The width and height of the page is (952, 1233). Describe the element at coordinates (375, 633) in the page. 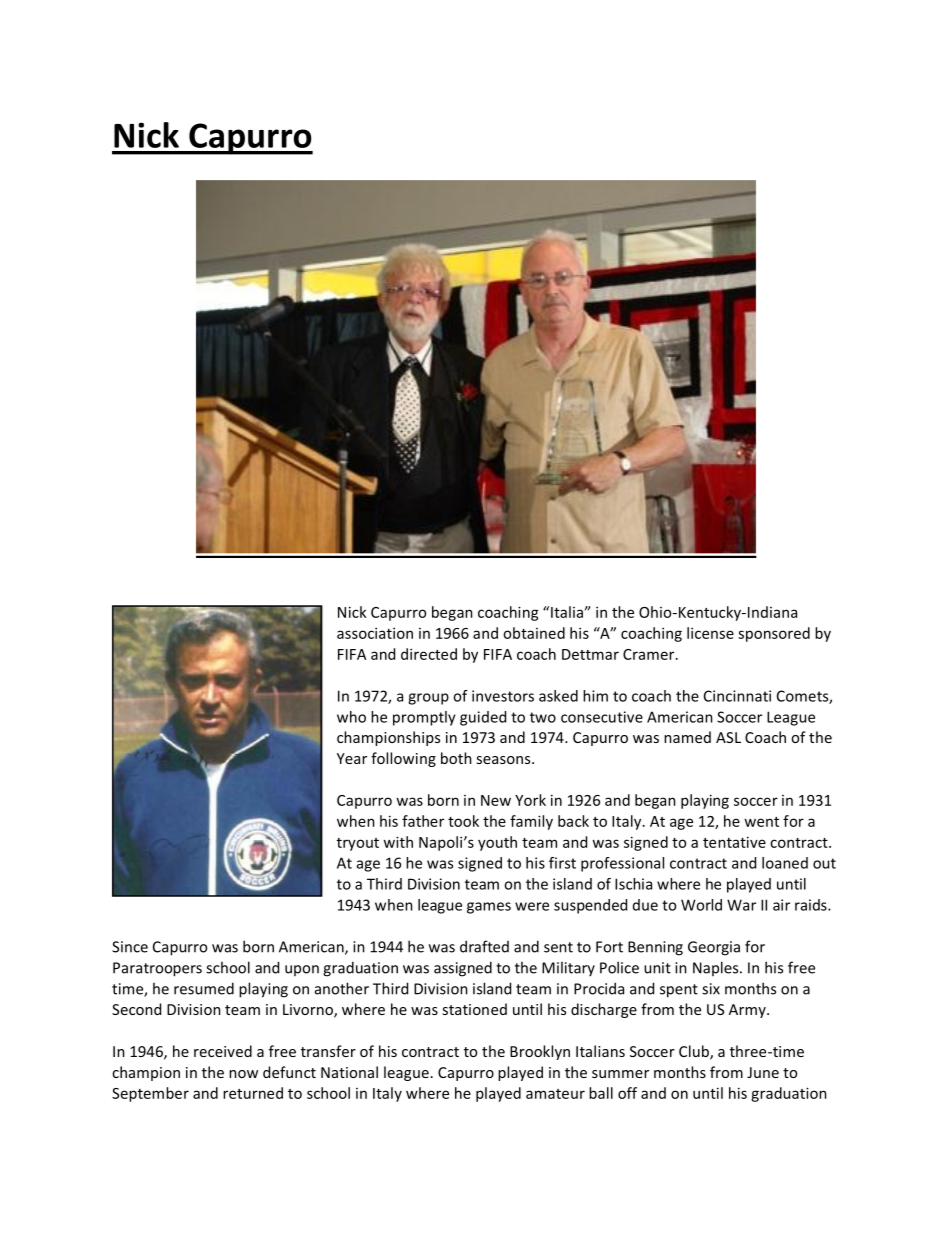

I see `association` at that location.
